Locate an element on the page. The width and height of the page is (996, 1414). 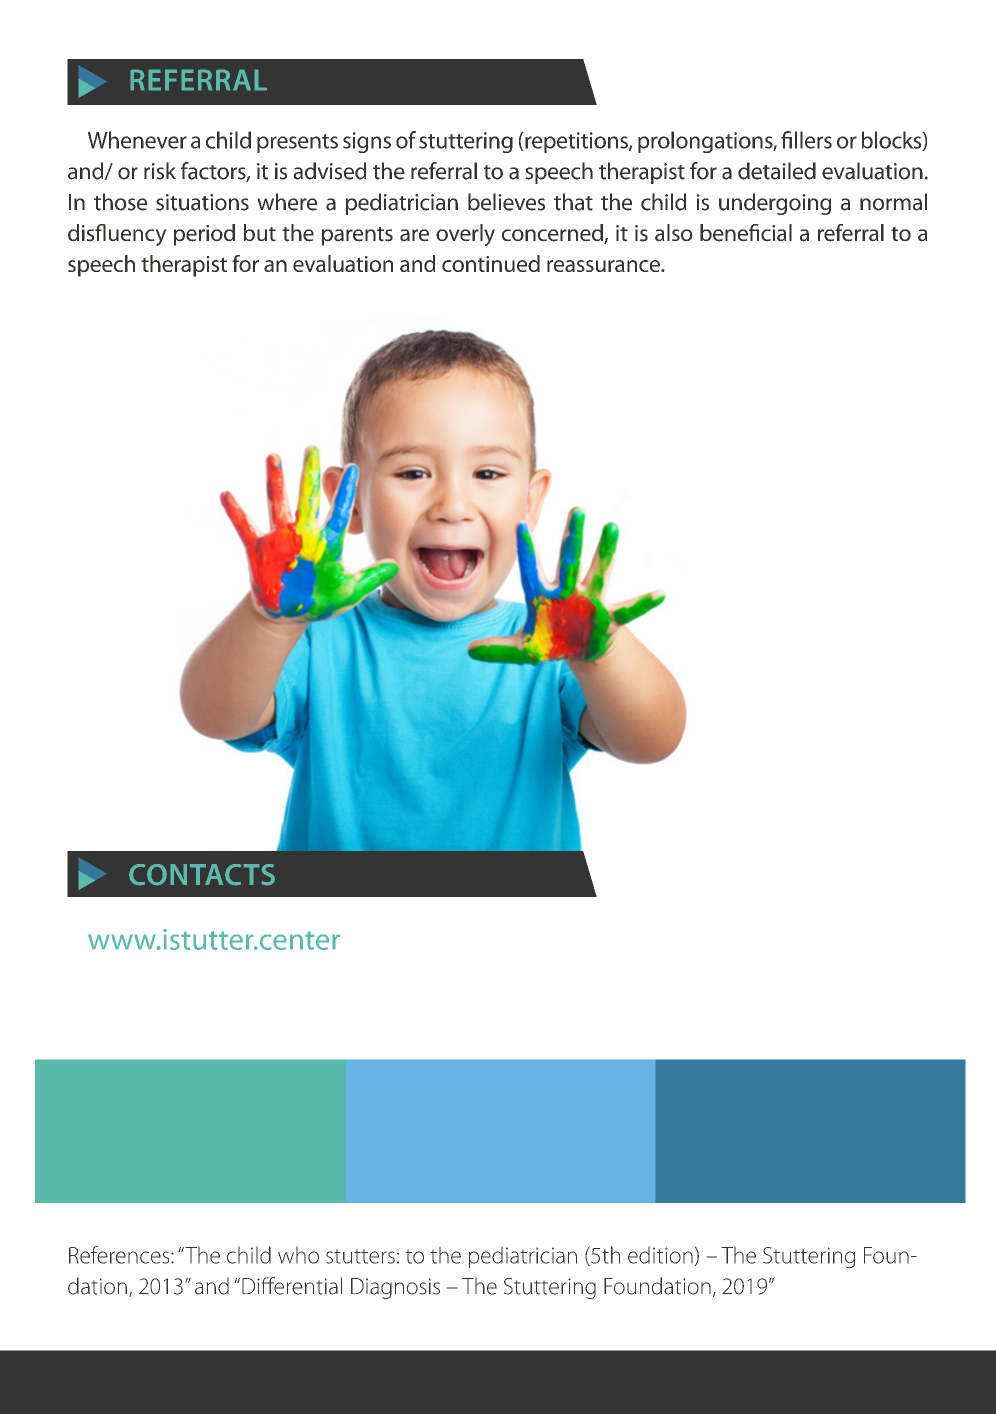
stutters is located at coordinates (360, 1256).
